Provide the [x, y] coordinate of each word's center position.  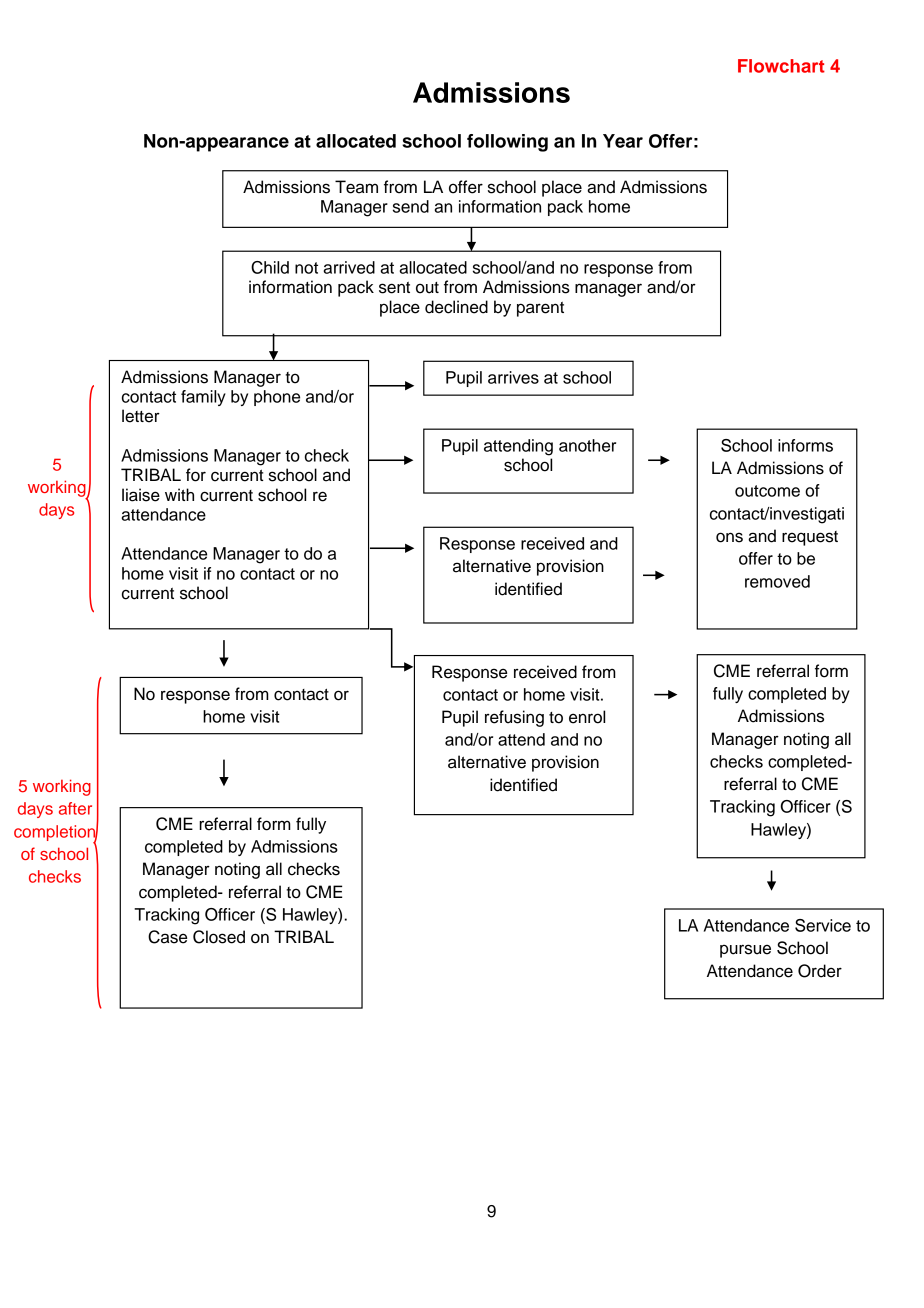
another [587, 445]
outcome [767, 491]
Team [356, 187]
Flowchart [781, 66]
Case [167, 937]
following [507, 143]
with [179, 494]
